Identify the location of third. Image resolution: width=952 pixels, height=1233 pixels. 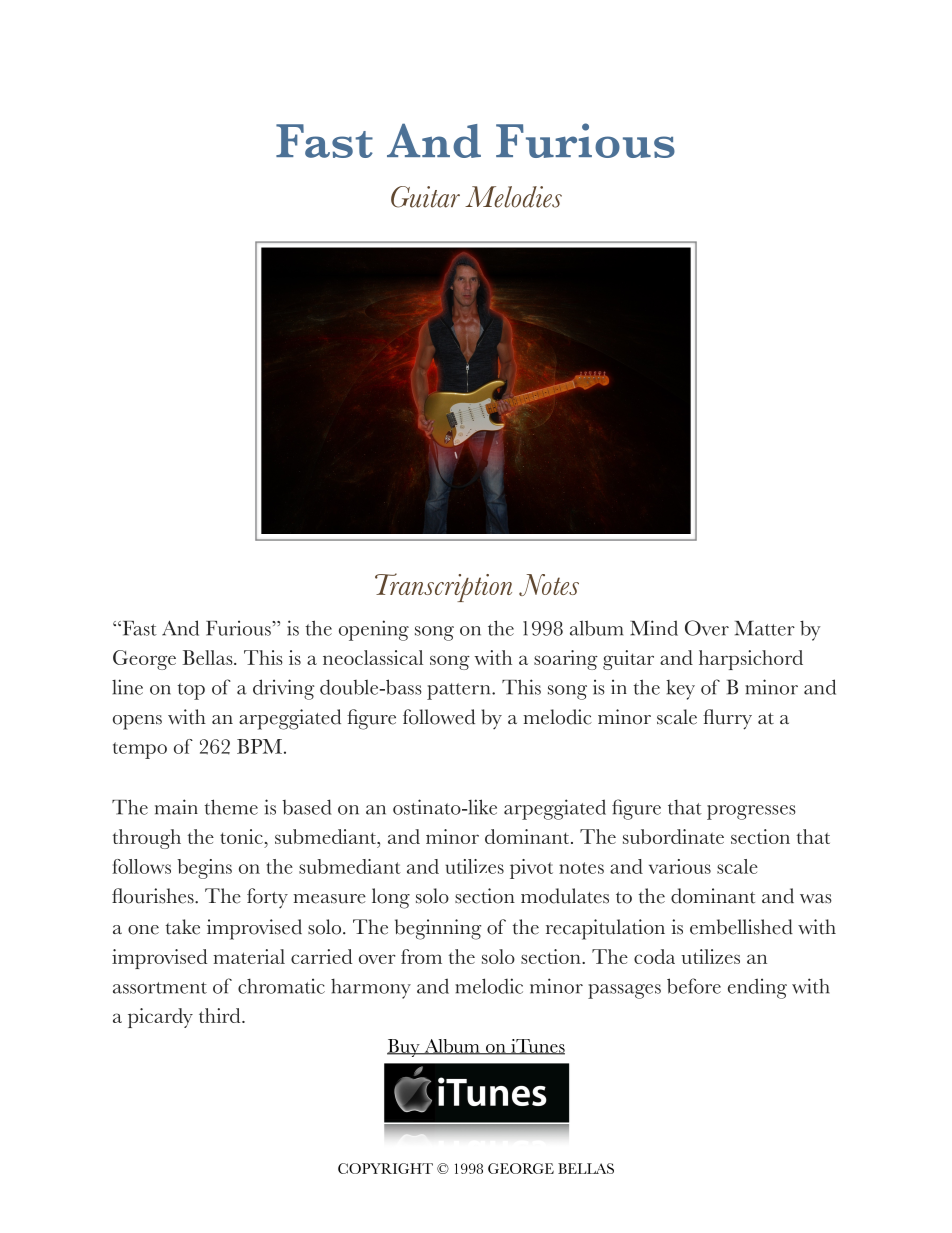
(221, 1015).
